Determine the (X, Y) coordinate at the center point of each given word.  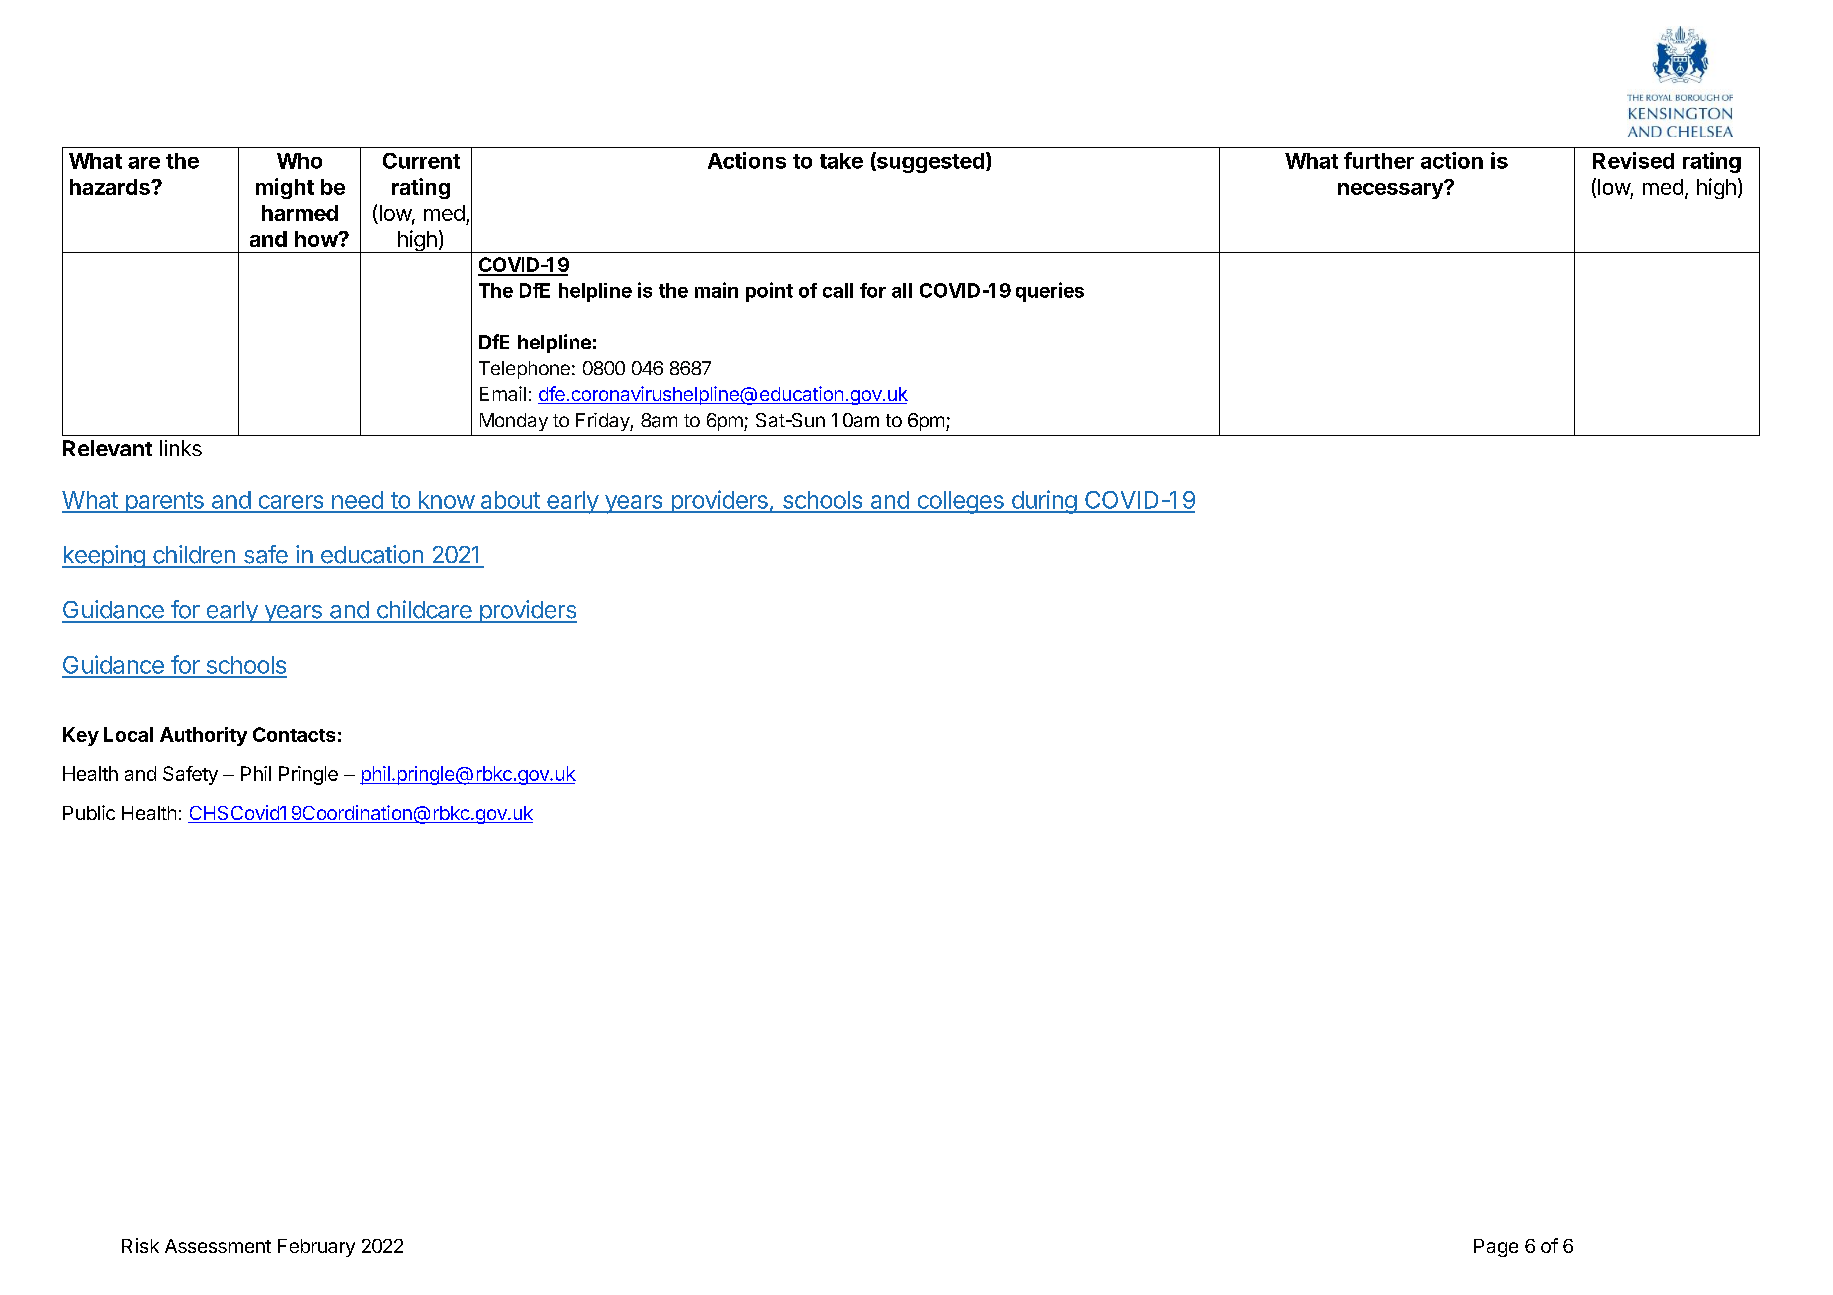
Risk (140, 1245)
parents (164, 502)
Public (89, 812)
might (285, 188)
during (1043, 502)
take (841, 161)
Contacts (294, 734)
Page (1496, 1248)
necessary (1391, 190)
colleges (960, 502)
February (316, 1248)
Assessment (218, 1246)
